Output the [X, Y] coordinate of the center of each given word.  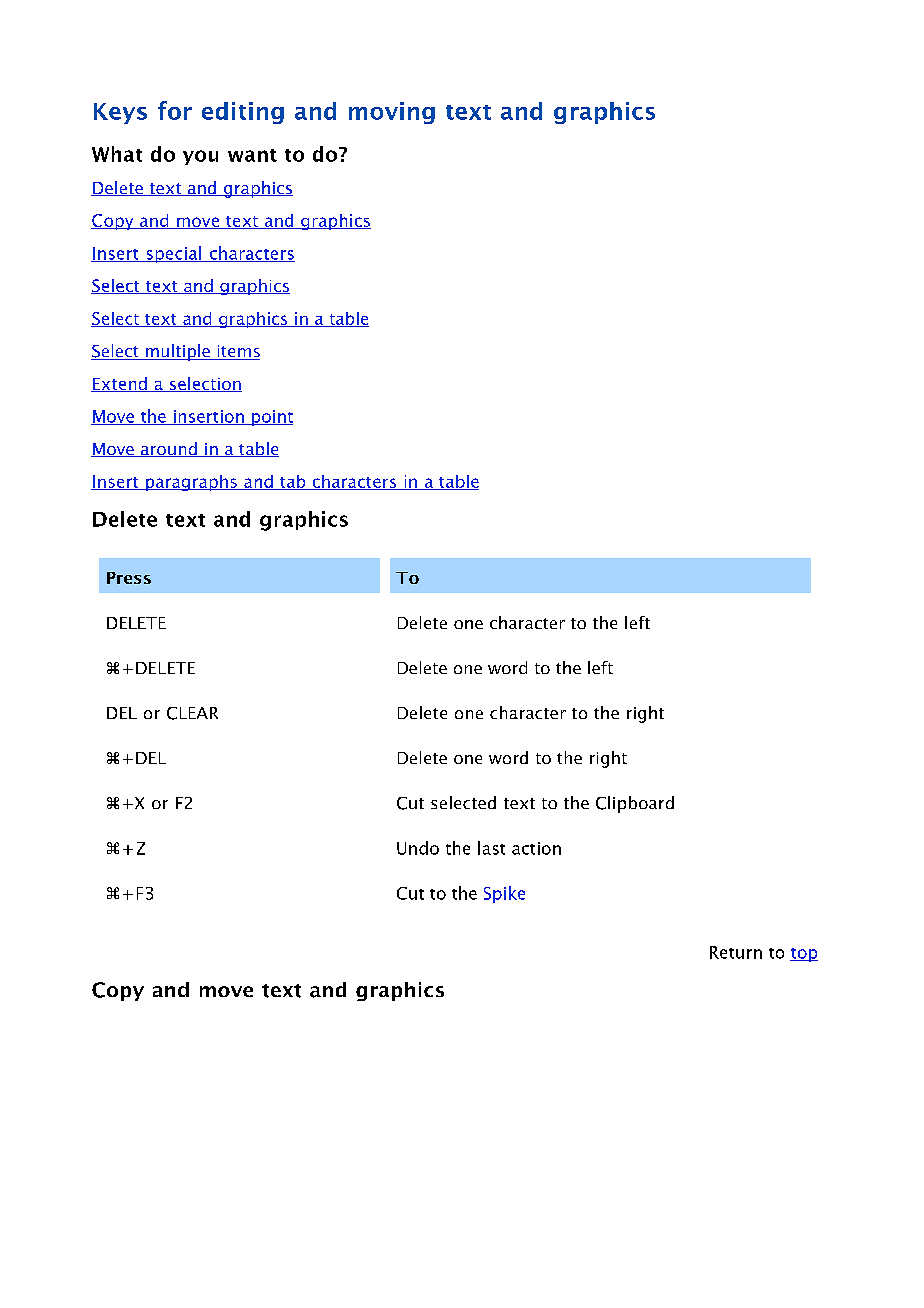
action [536, 848]
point [271, 418]
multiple [177, 352]
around [168, 449]
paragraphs [191, 483]
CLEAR [192, 713]
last [491, 848]
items [237, 352]
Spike [504, 894]
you [200, 157]
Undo [418, 848]
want [252, 155]
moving [392, 113]
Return [736, 952]
